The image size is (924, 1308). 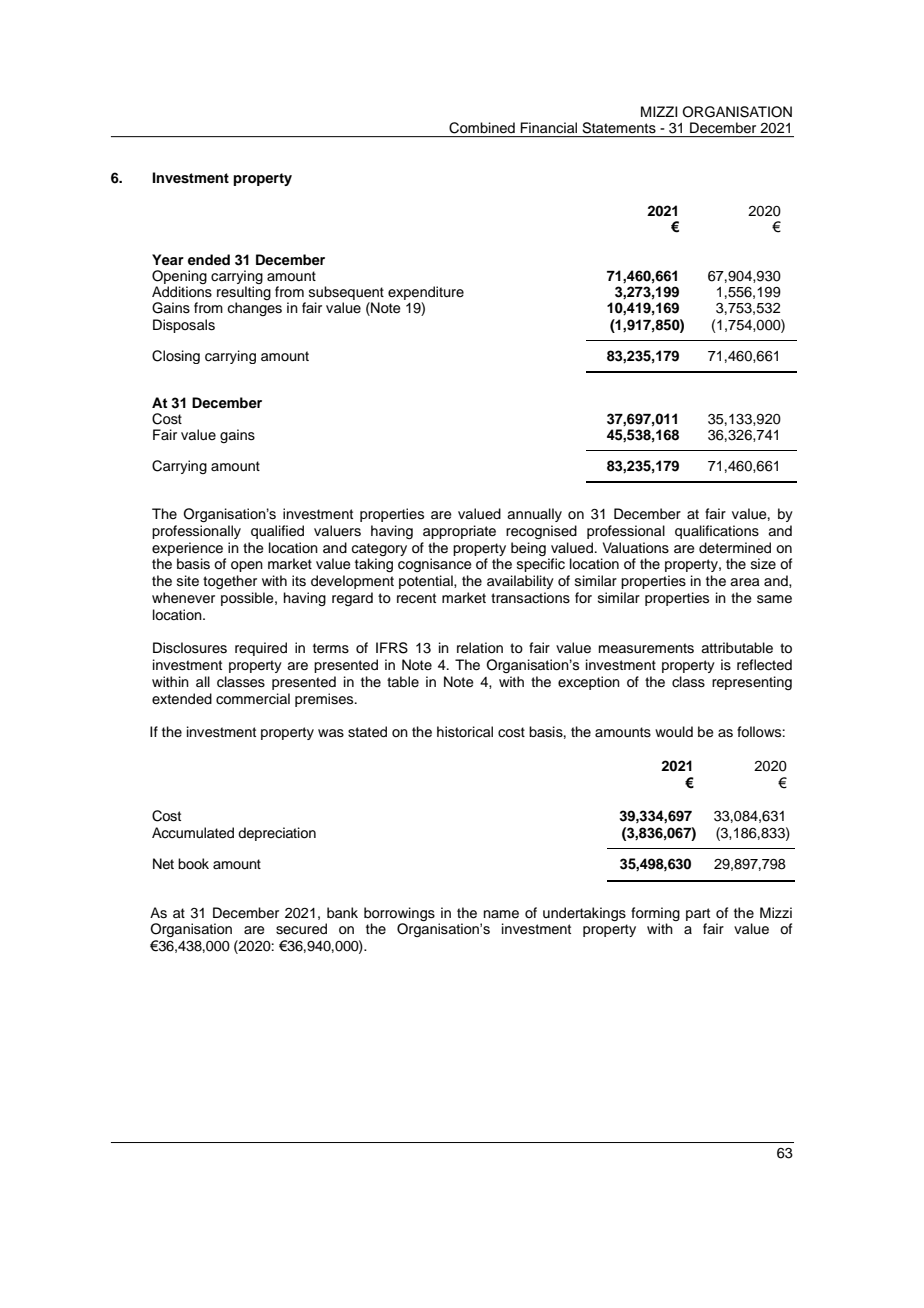 I want to click on relation, so click(x=480, y=648).
